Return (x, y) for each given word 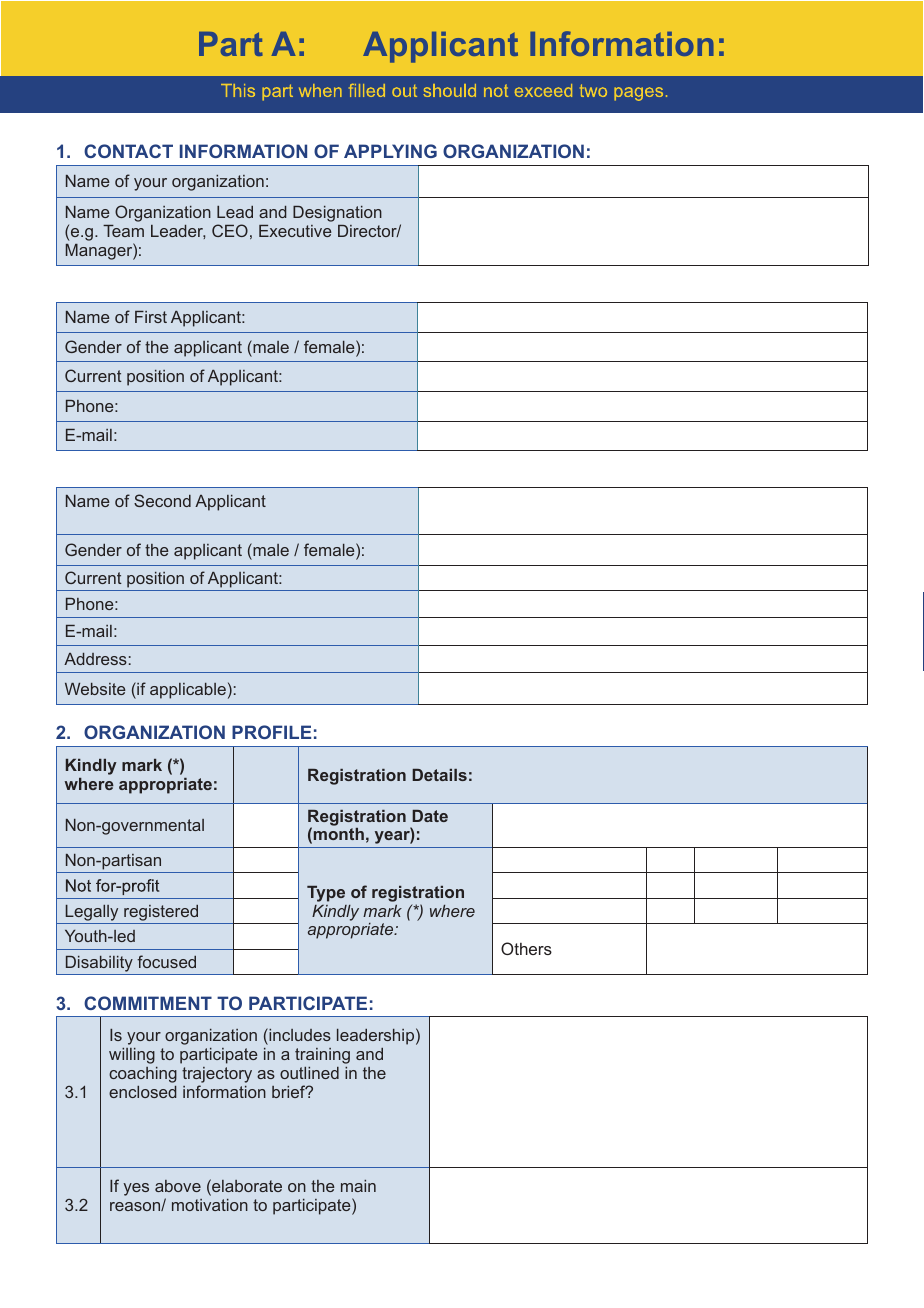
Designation (337, 214)
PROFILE (271, 732)
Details (439, 775)
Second (162, 500)
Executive (295, 231)
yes (136, 1189)
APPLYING (390, 151)
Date (430, 816)
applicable (188, 691)
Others (526, 948)
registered (161, 913)
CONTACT (128, 151)
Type (326, 894)
